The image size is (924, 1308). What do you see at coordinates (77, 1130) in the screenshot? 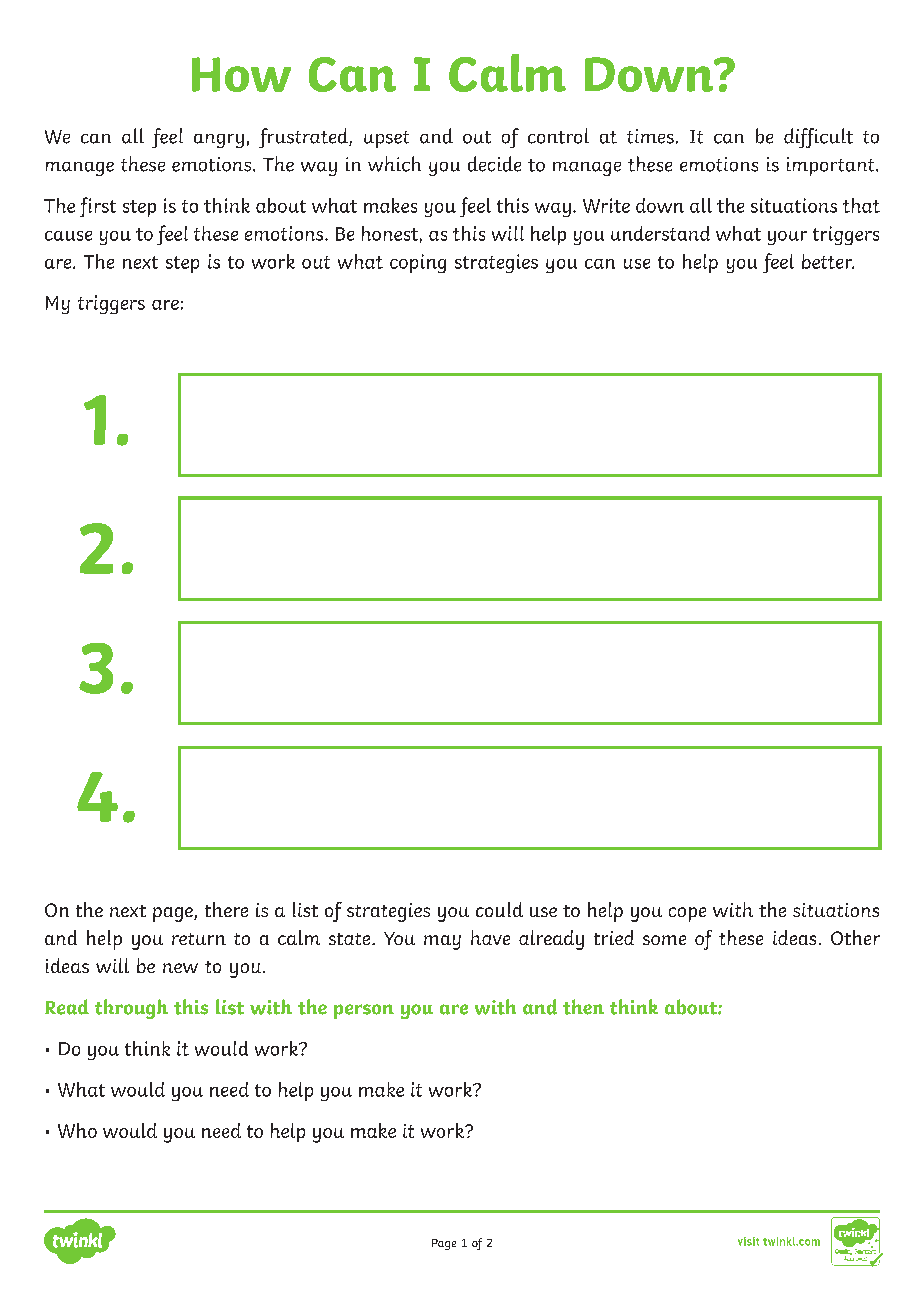
I see `Who` at bounding box center [77, 1130].
